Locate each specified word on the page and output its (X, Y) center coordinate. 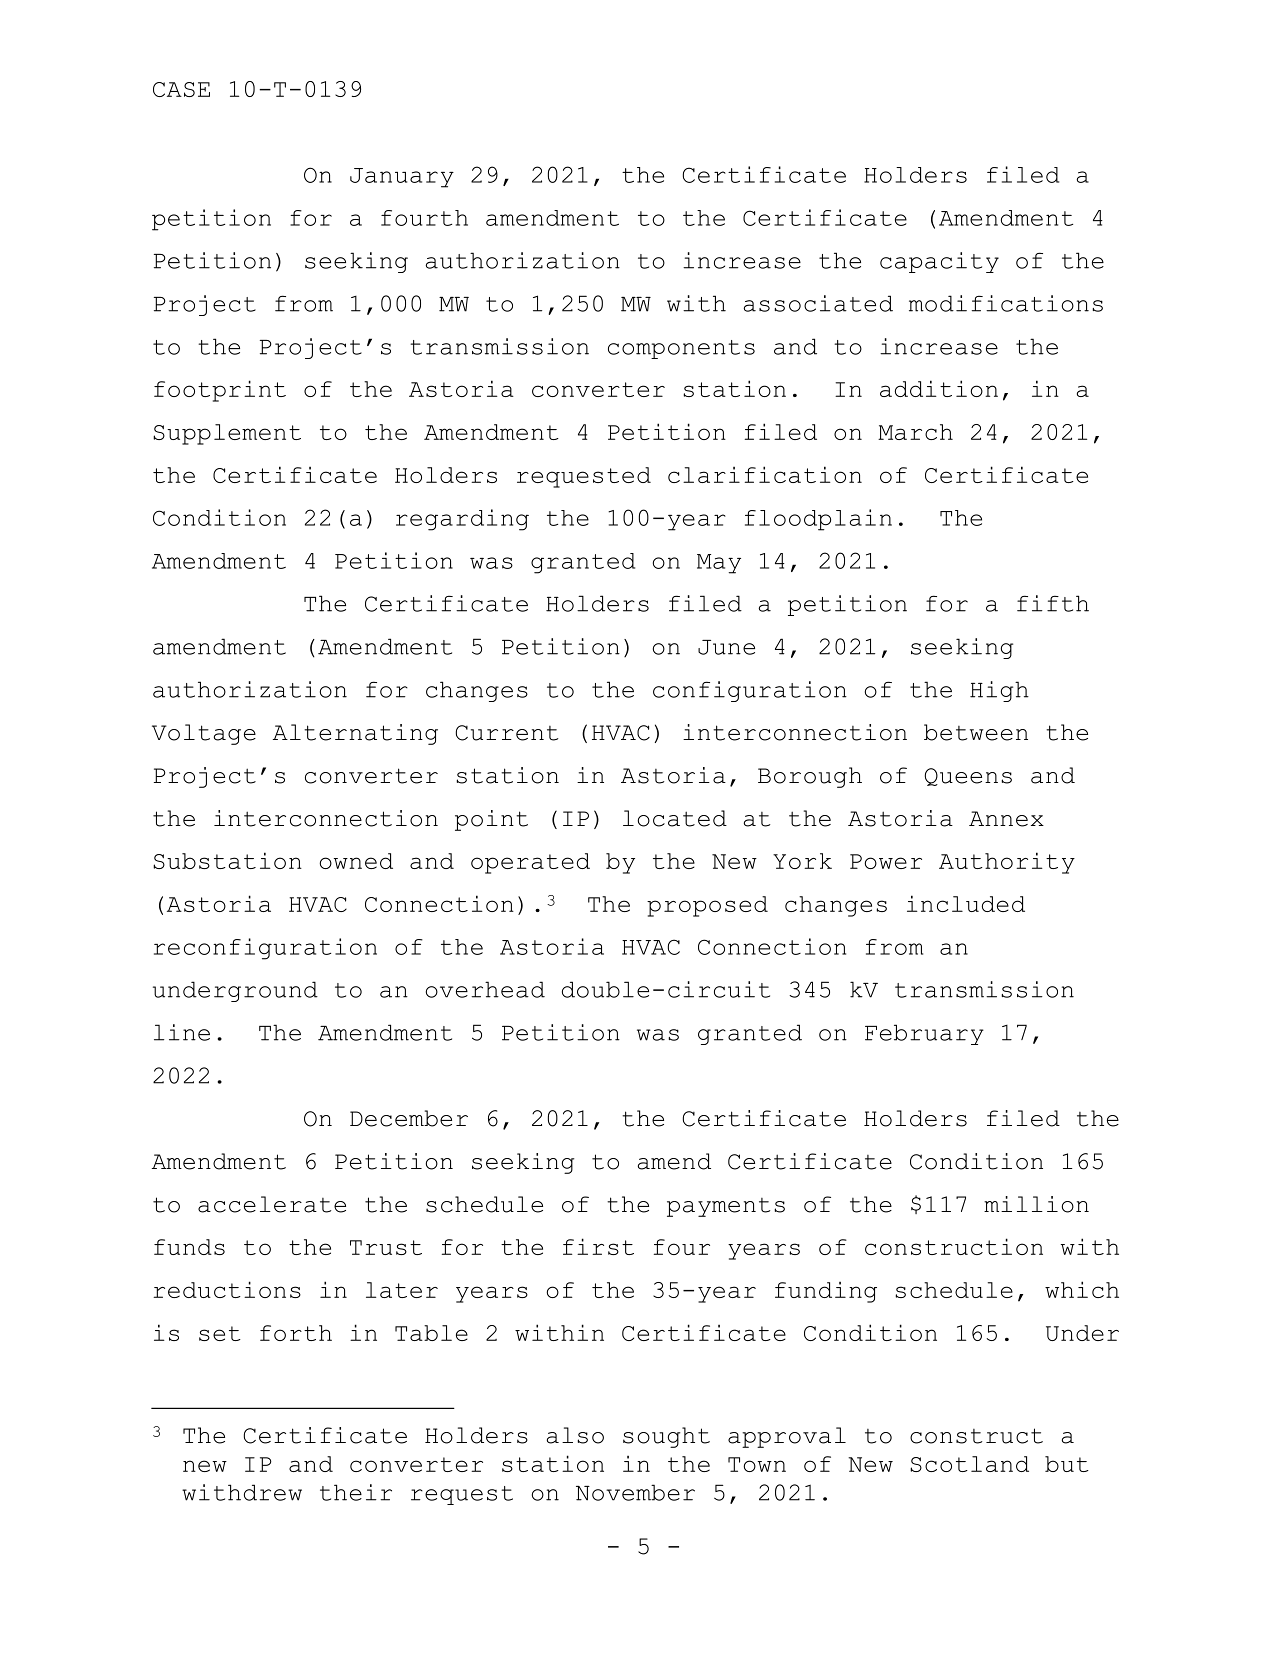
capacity (939, 262)
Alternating (355, 734)
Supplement (227, 434)
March (915, 432)
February (924, 1034)
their (356, 1492)
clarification (765, 474)
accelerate (272, 1204)
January (402, 178)
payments (726, 1207)
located (675, 818)
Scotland (969, 1464)
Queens (968, 777)
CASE (181, 89)
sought (666, 1437)
